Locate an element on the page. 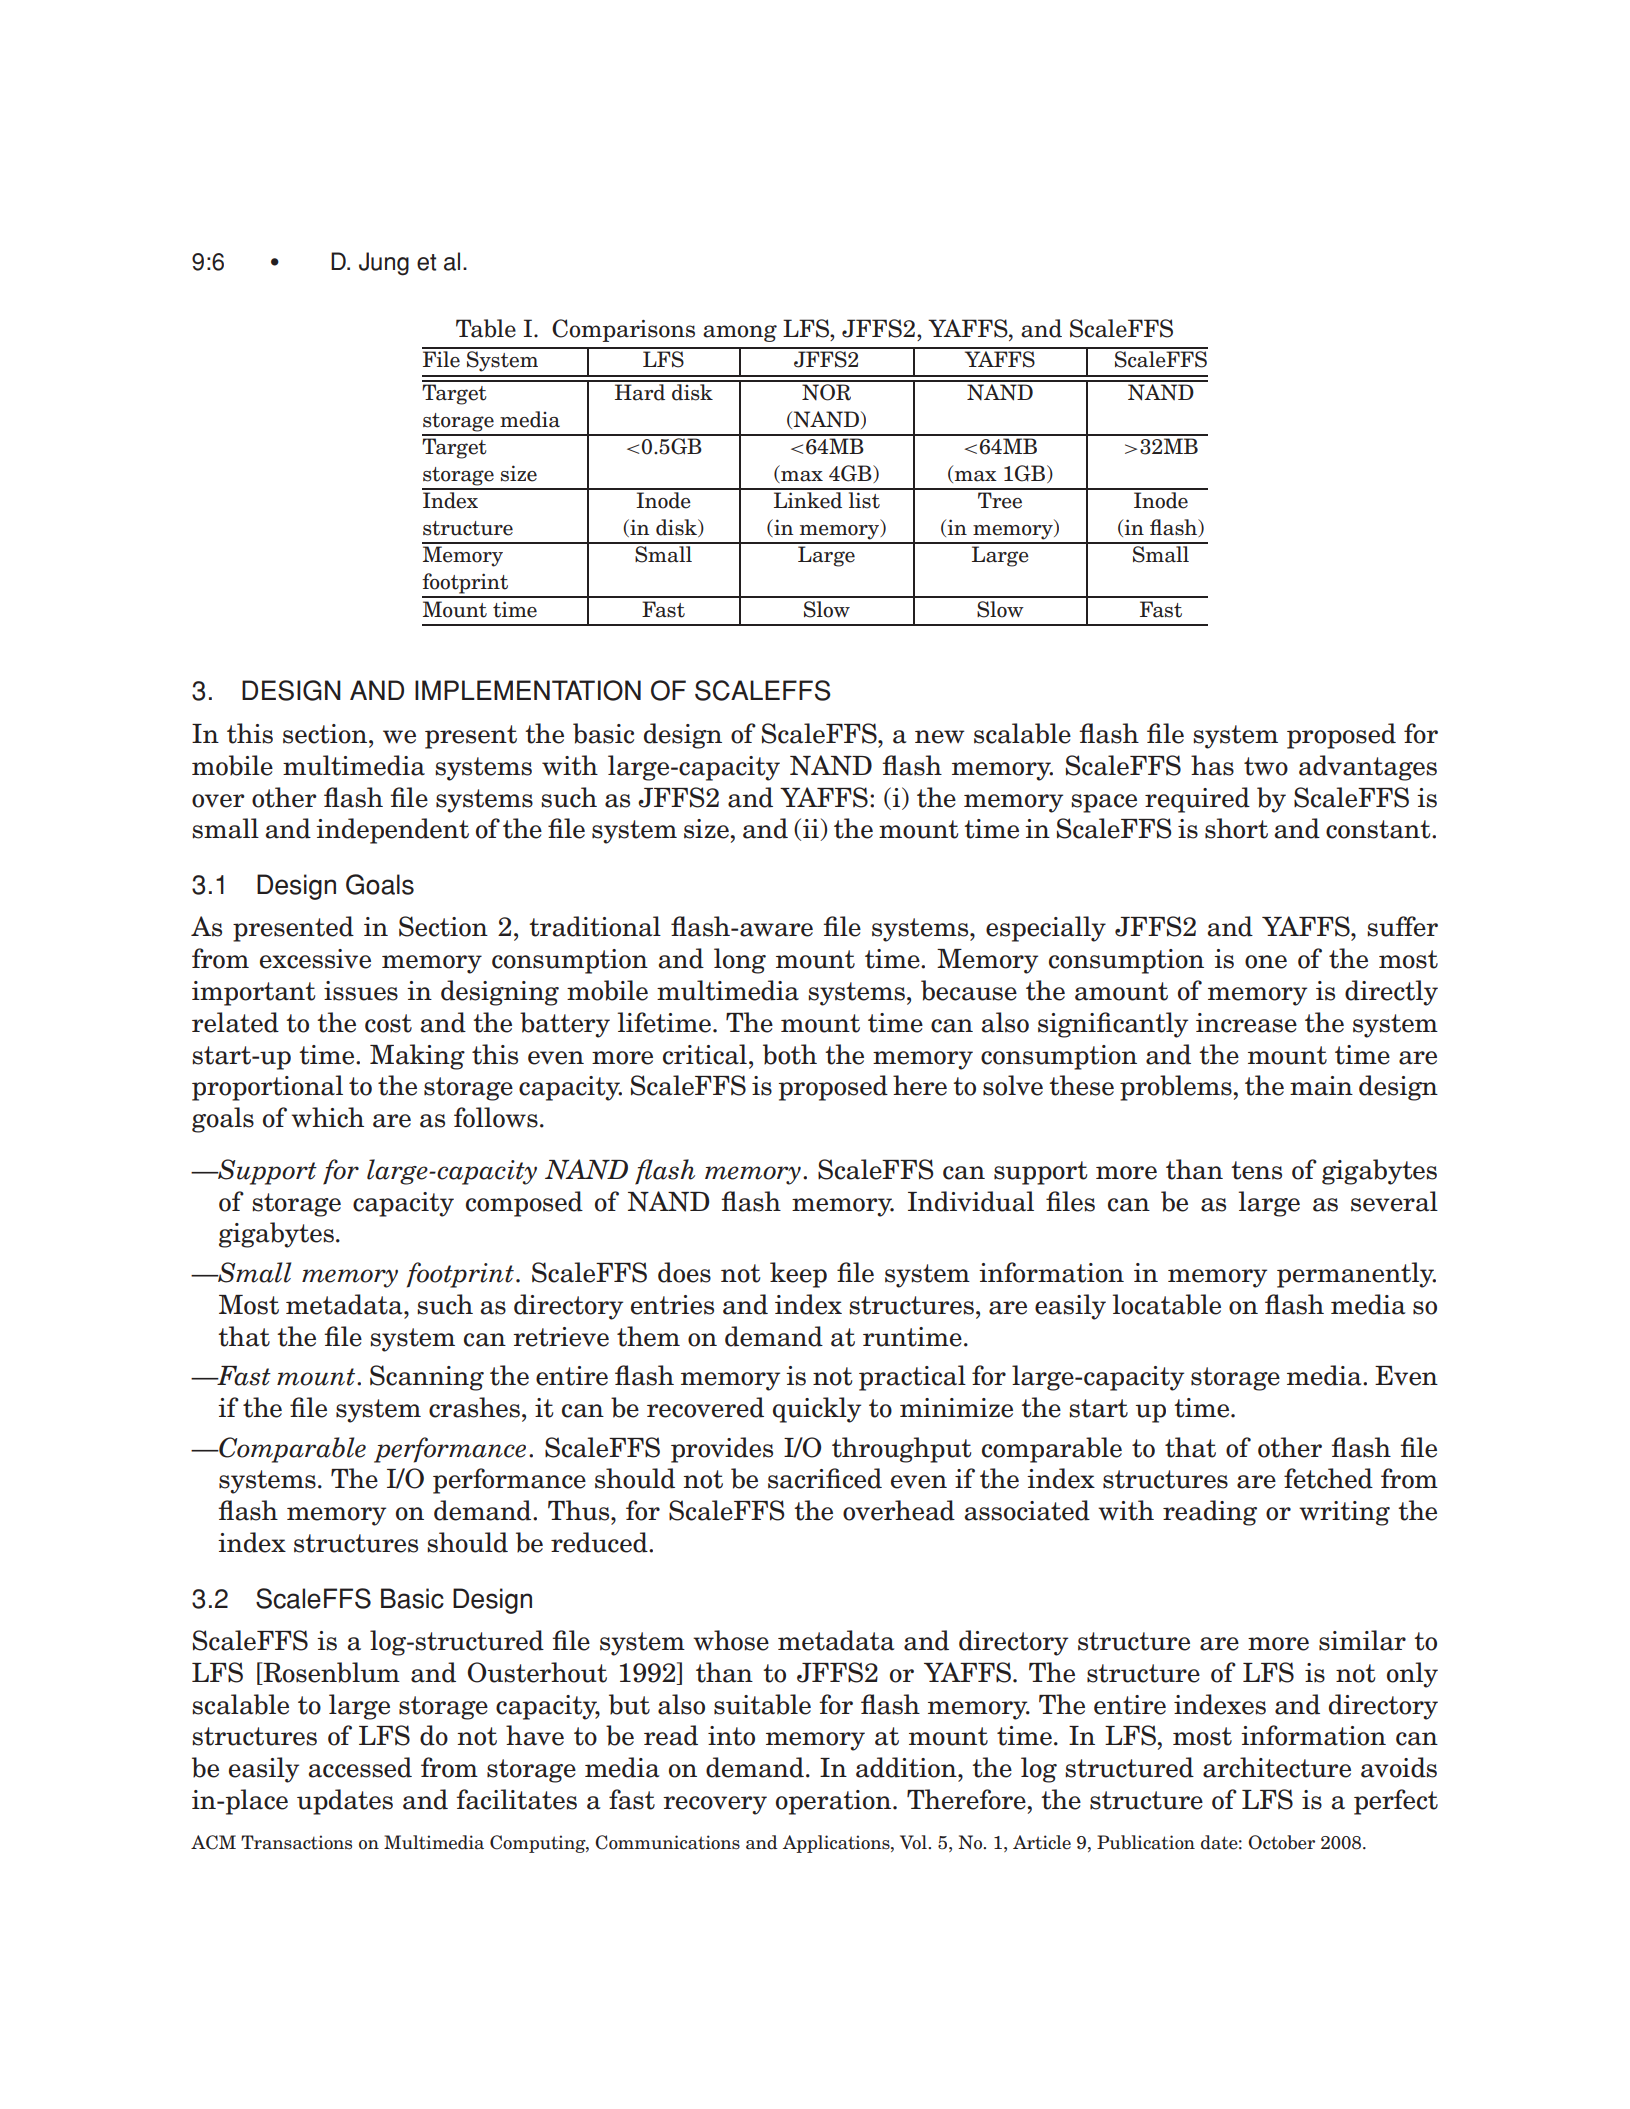 This page has height=2109, width=1630. accessed is located at coordinates (360, 1767).
